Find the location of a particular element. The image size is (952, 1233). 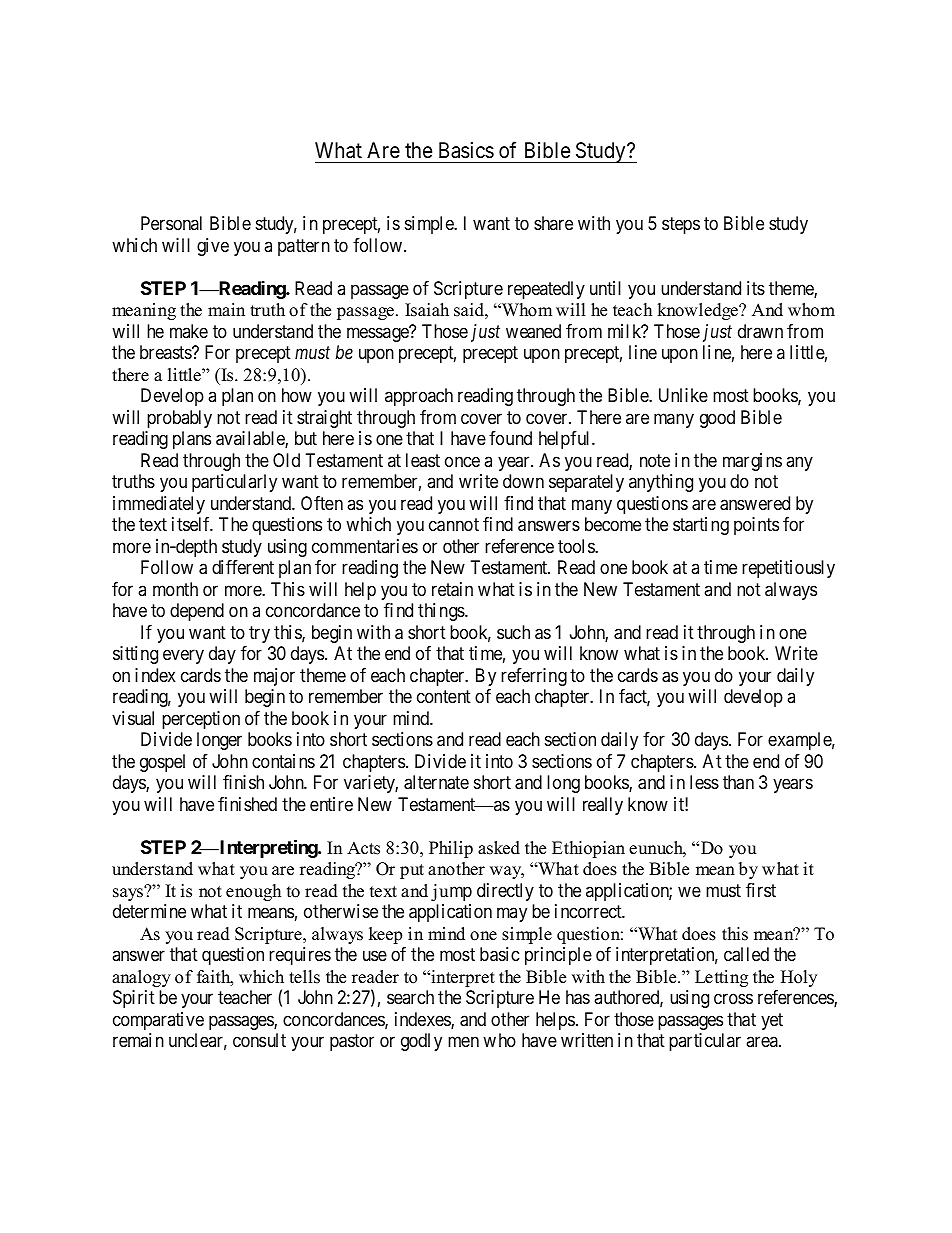

until is located at coordinates (605, 288).
